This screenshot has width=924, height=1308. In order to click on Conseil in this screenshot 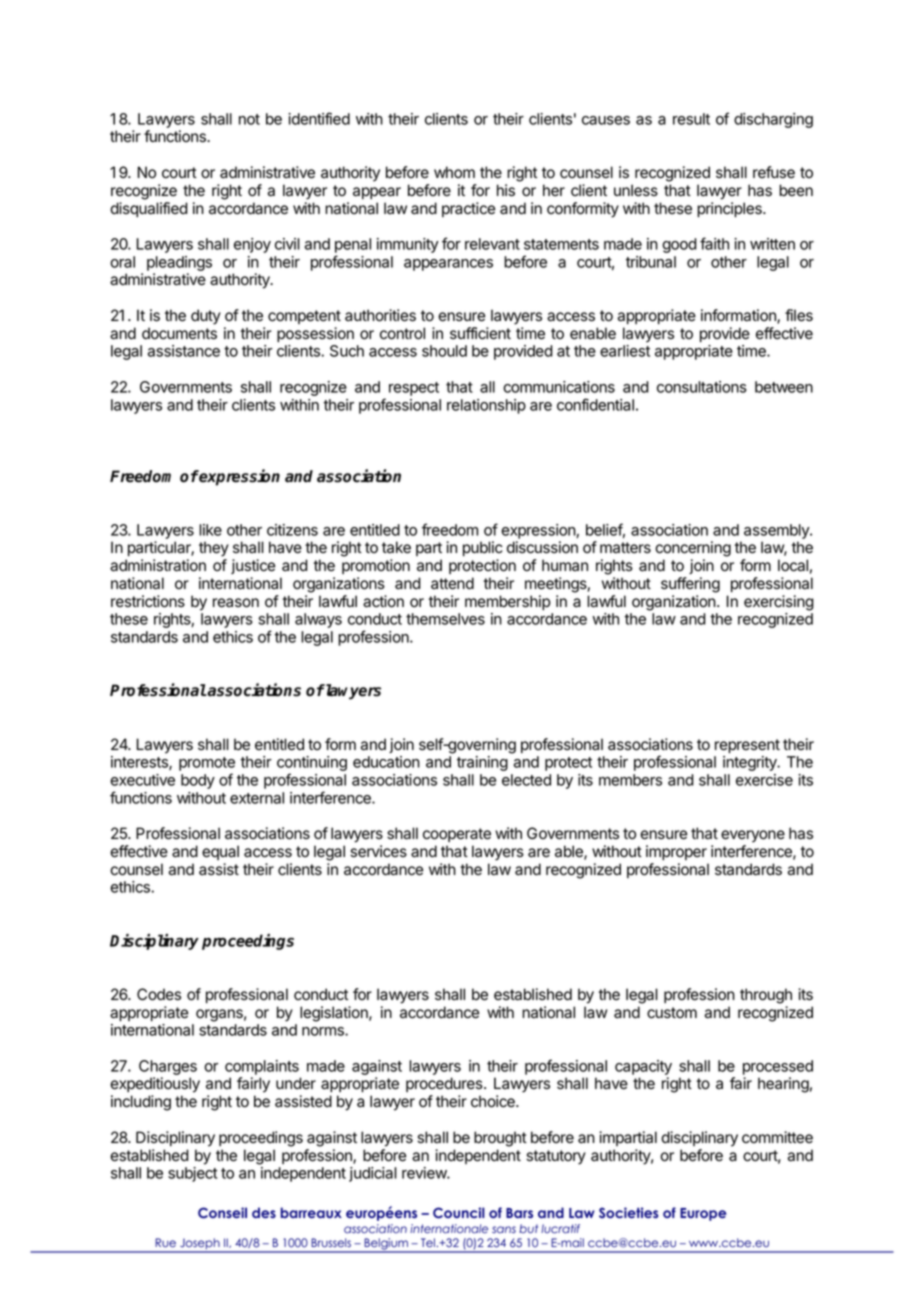, I will do `click(222, 1213)`.
